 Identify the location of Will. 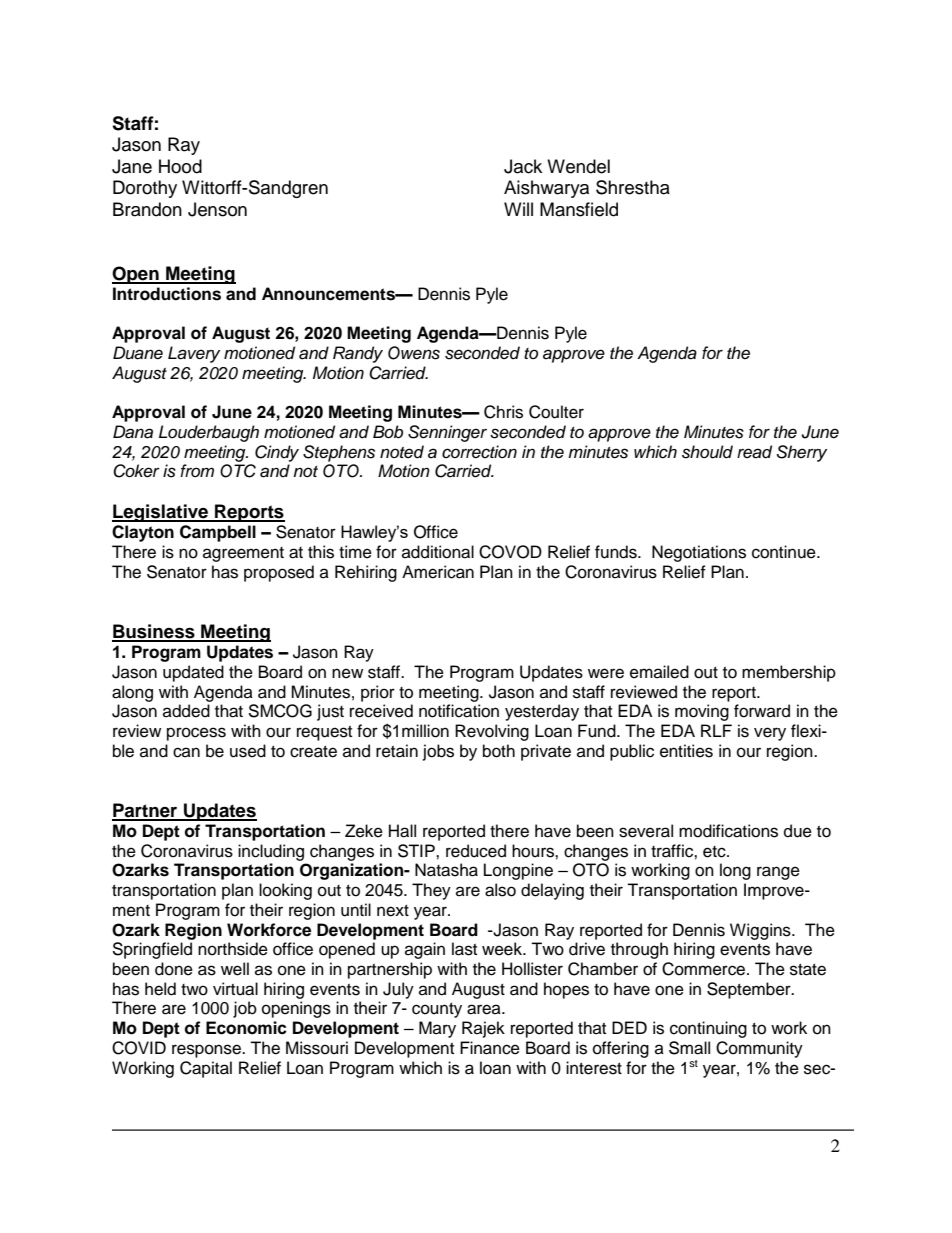
(518, 209).
